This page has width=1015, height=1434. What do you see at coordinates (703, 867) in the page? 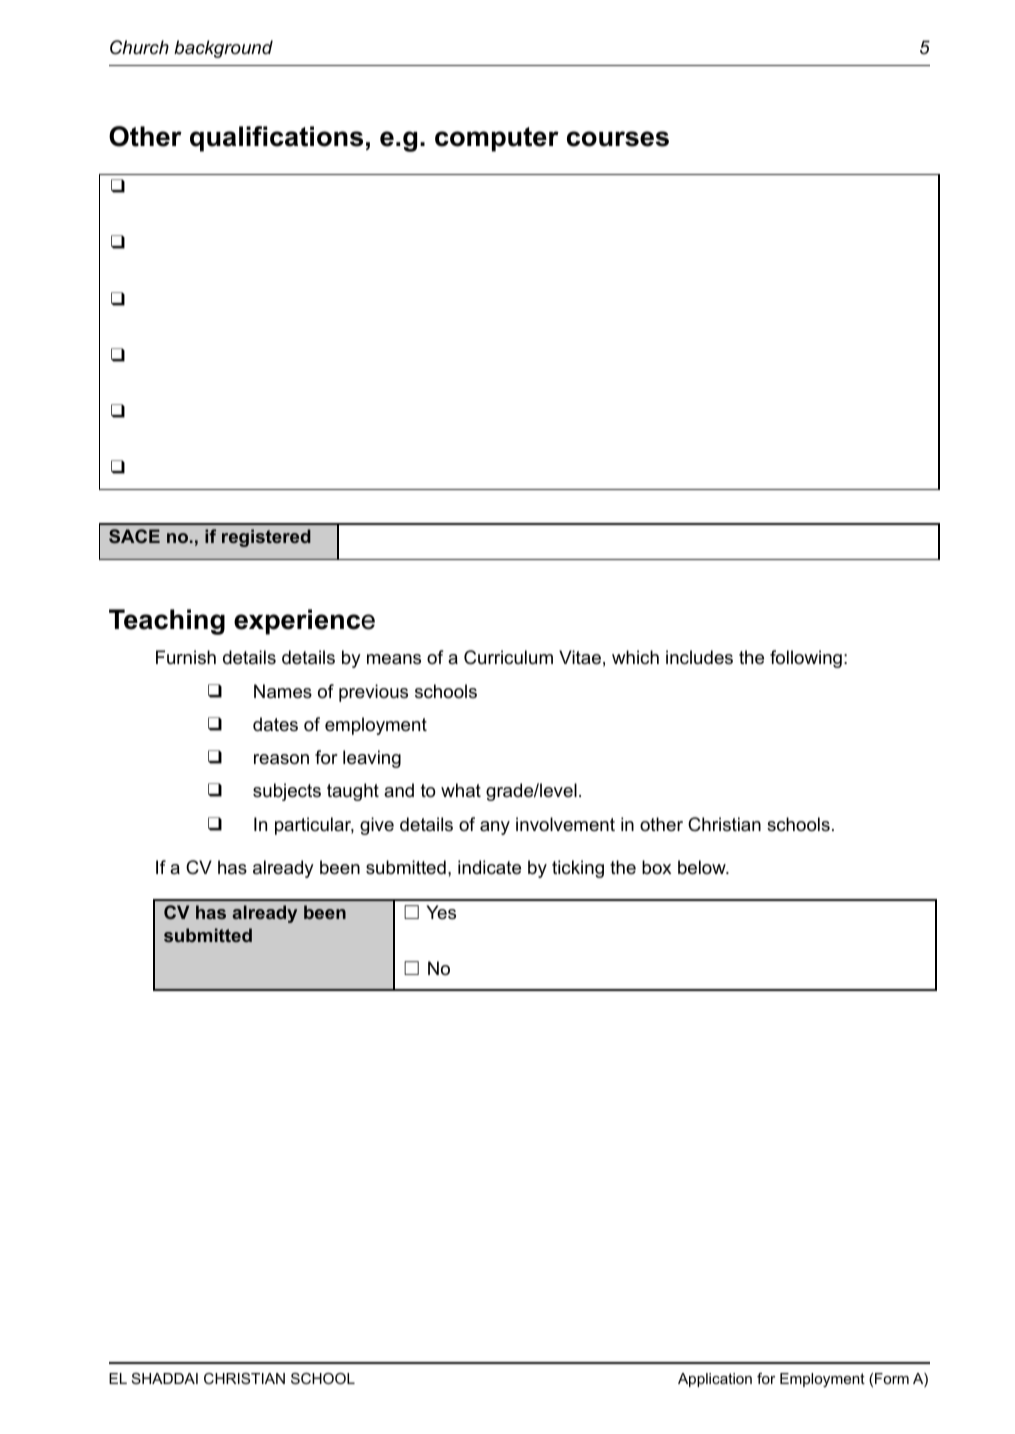
I see `below` at bounding box center [703, 867].
